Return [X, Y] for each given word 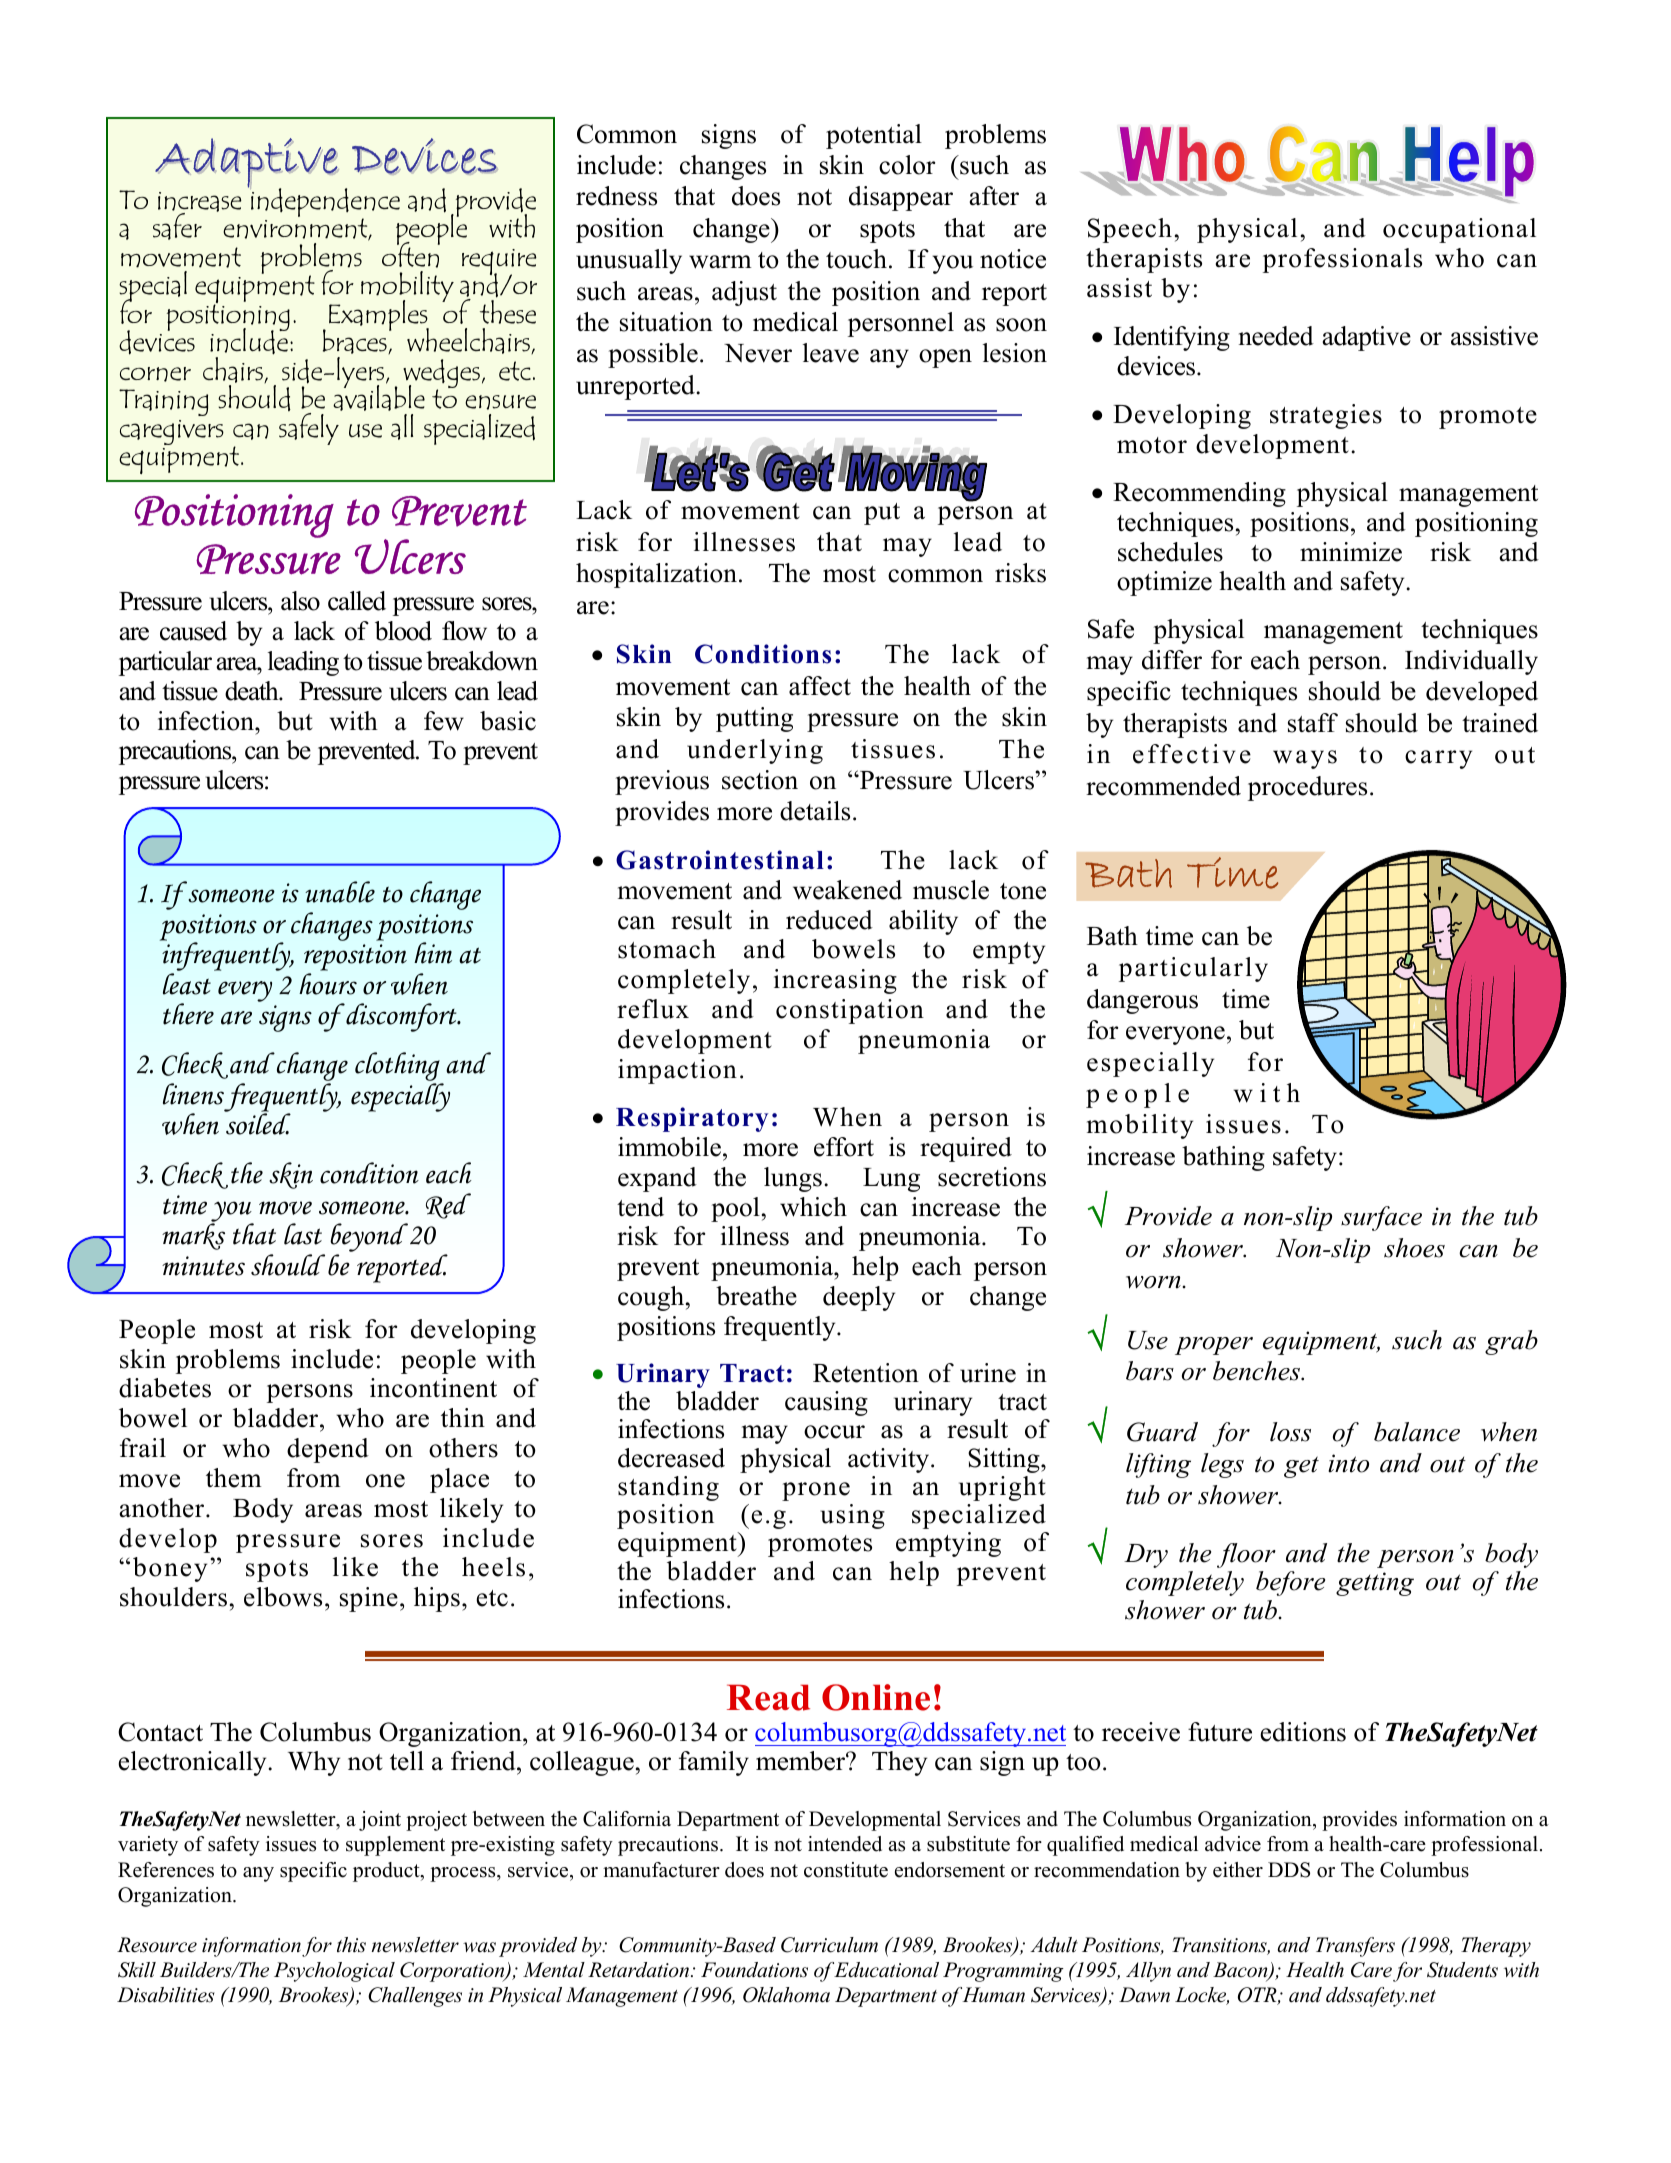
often [411, 253]
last [303, 1234]
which [813, 1207]
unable [340, 892]
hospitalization [656, 575]
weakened [847, 890]
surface [1381, 1218]
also [300, 601]
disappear [901, 198]
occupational [1459, 230]
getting [1375, 1584]
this [351, 1945]
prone [816, 1491]
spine [369, 1599]
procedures [1307, 788]
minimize [1351, 552]
